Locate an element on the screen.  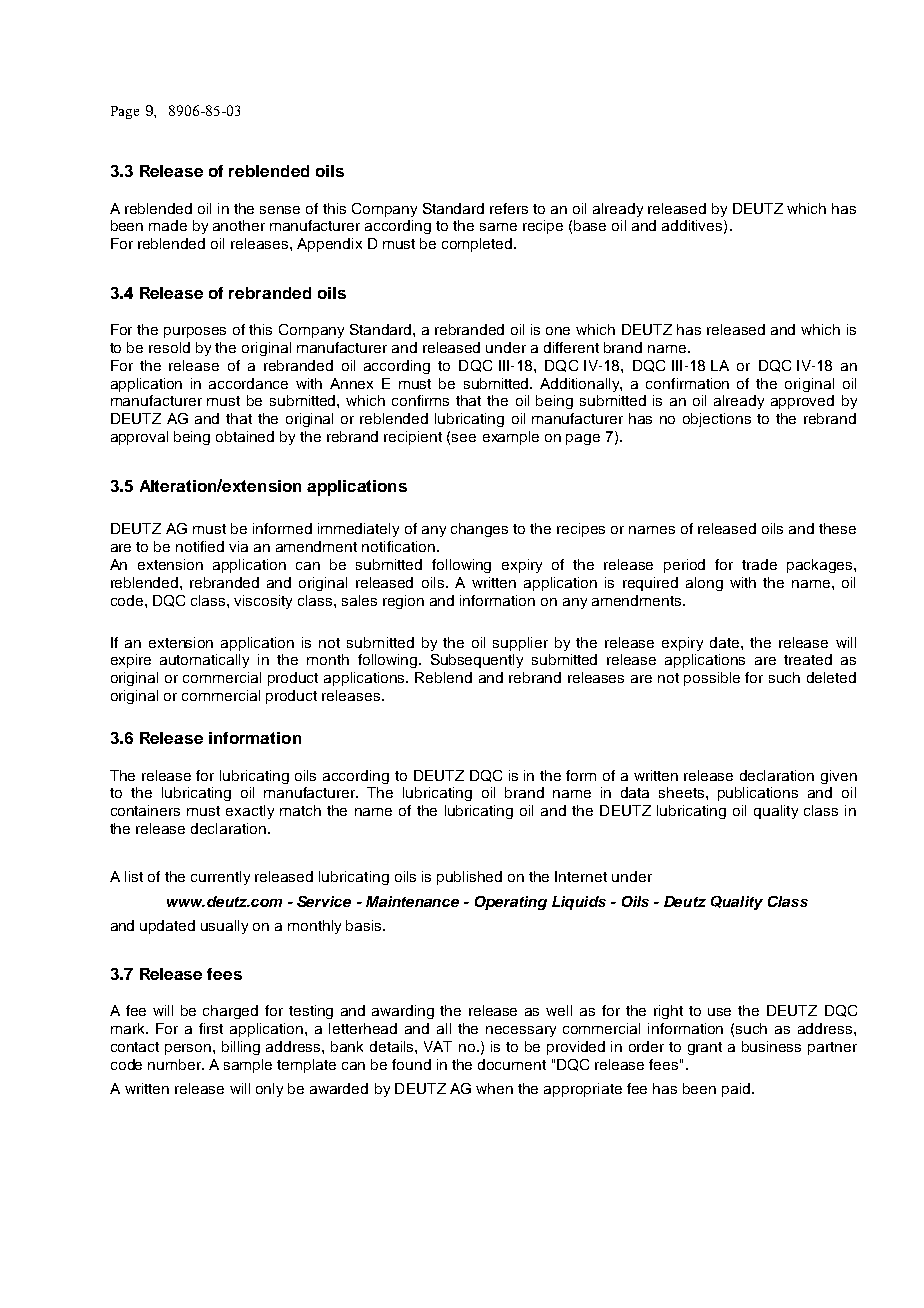
person is located at coordinates (189, 1049).
